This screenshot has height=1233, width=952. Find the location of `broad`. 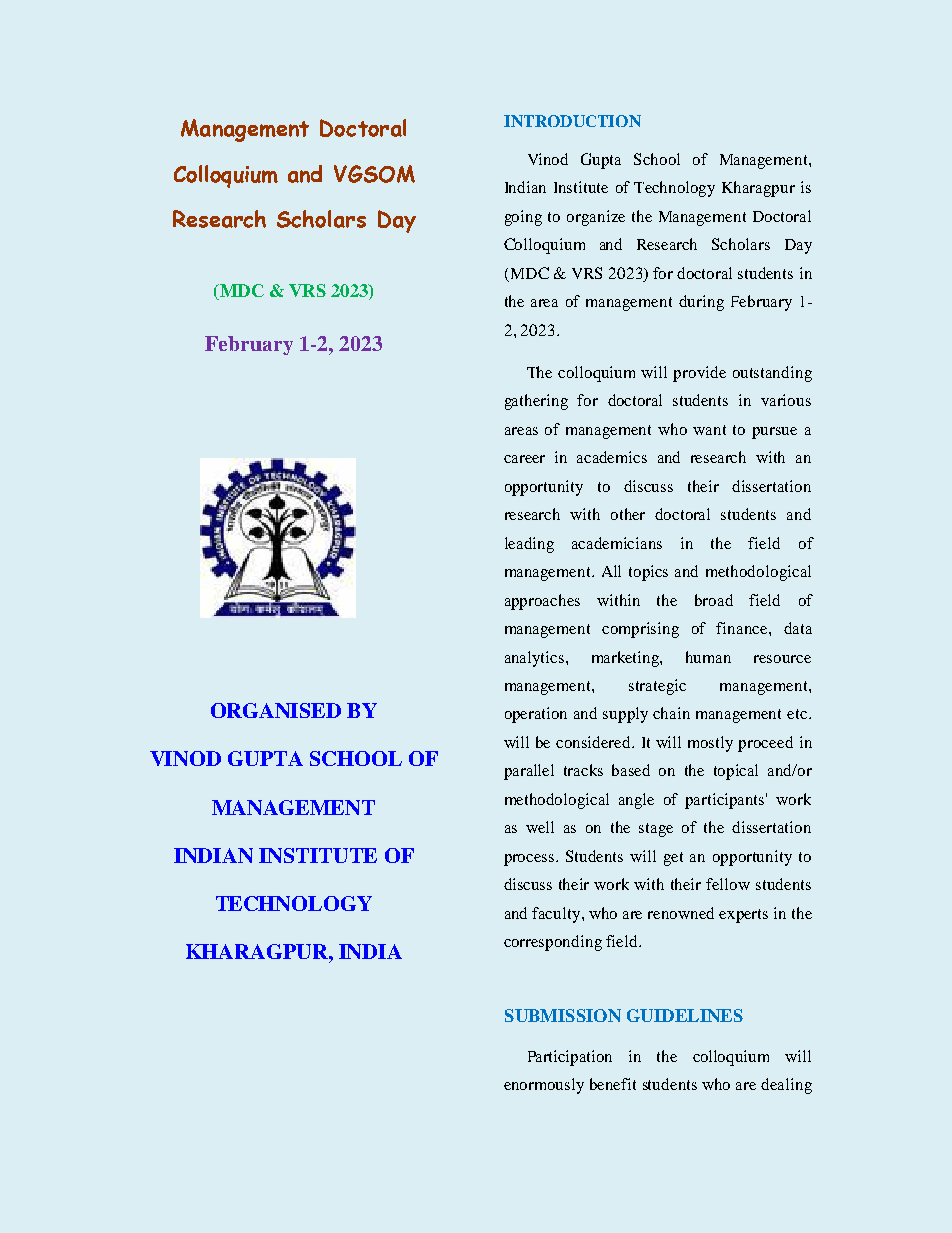

broad is located at coordinates (714, 600).
